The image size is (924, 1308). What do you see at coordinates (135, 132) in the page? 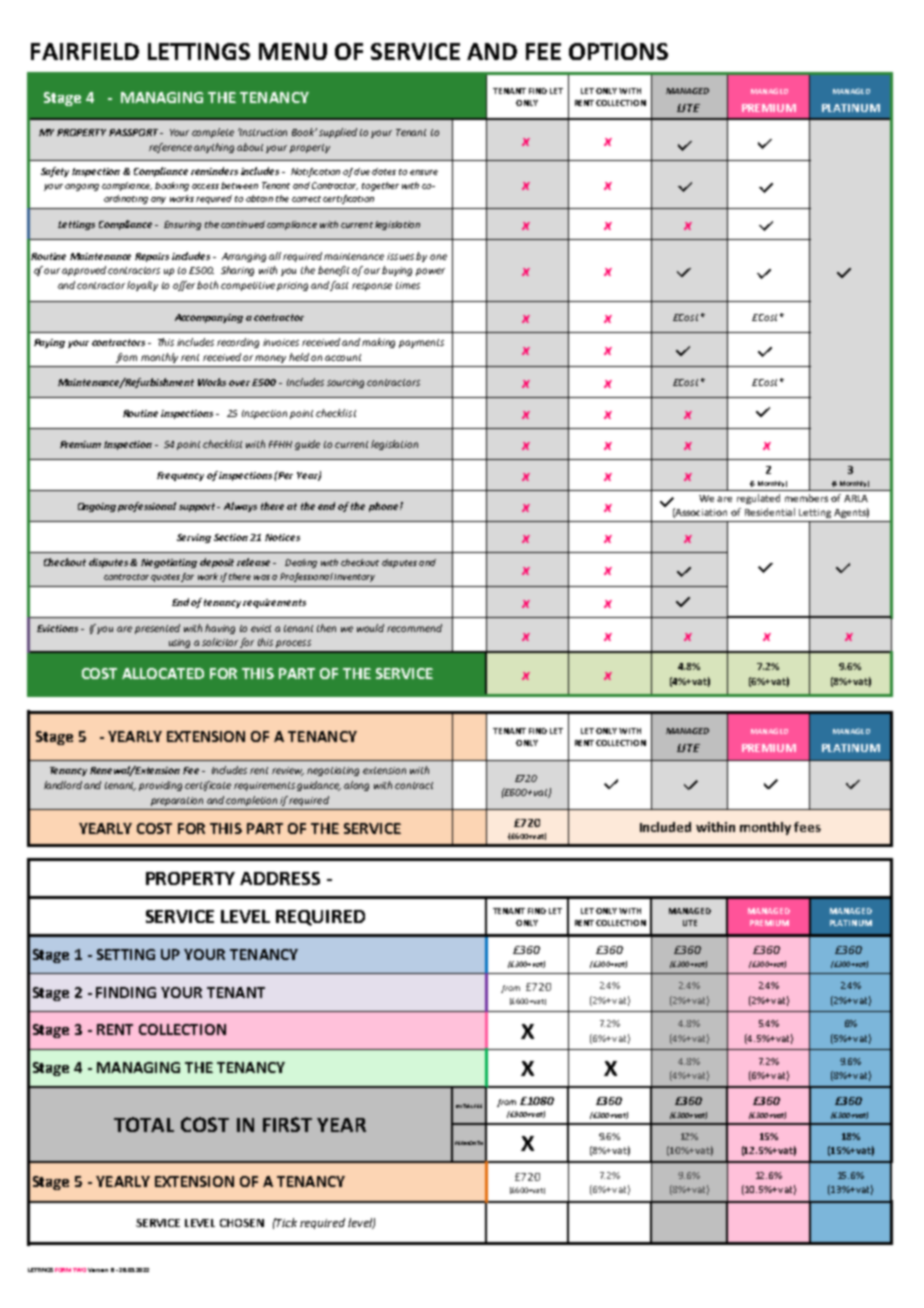
I see `PASSPORT` at bounding box center [135, 132].
